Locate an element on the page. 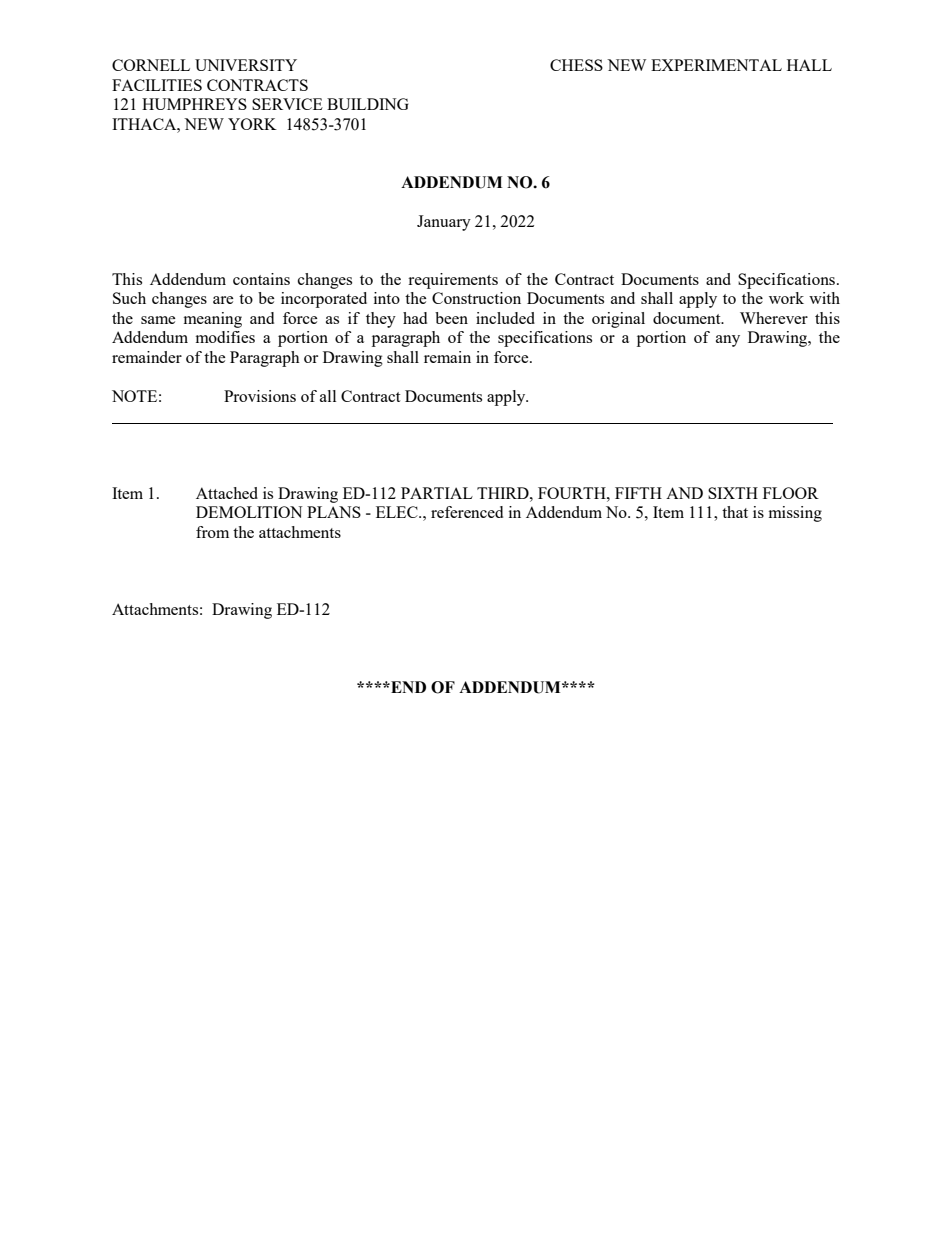  Provisions is located at coordinates (260, 396).
